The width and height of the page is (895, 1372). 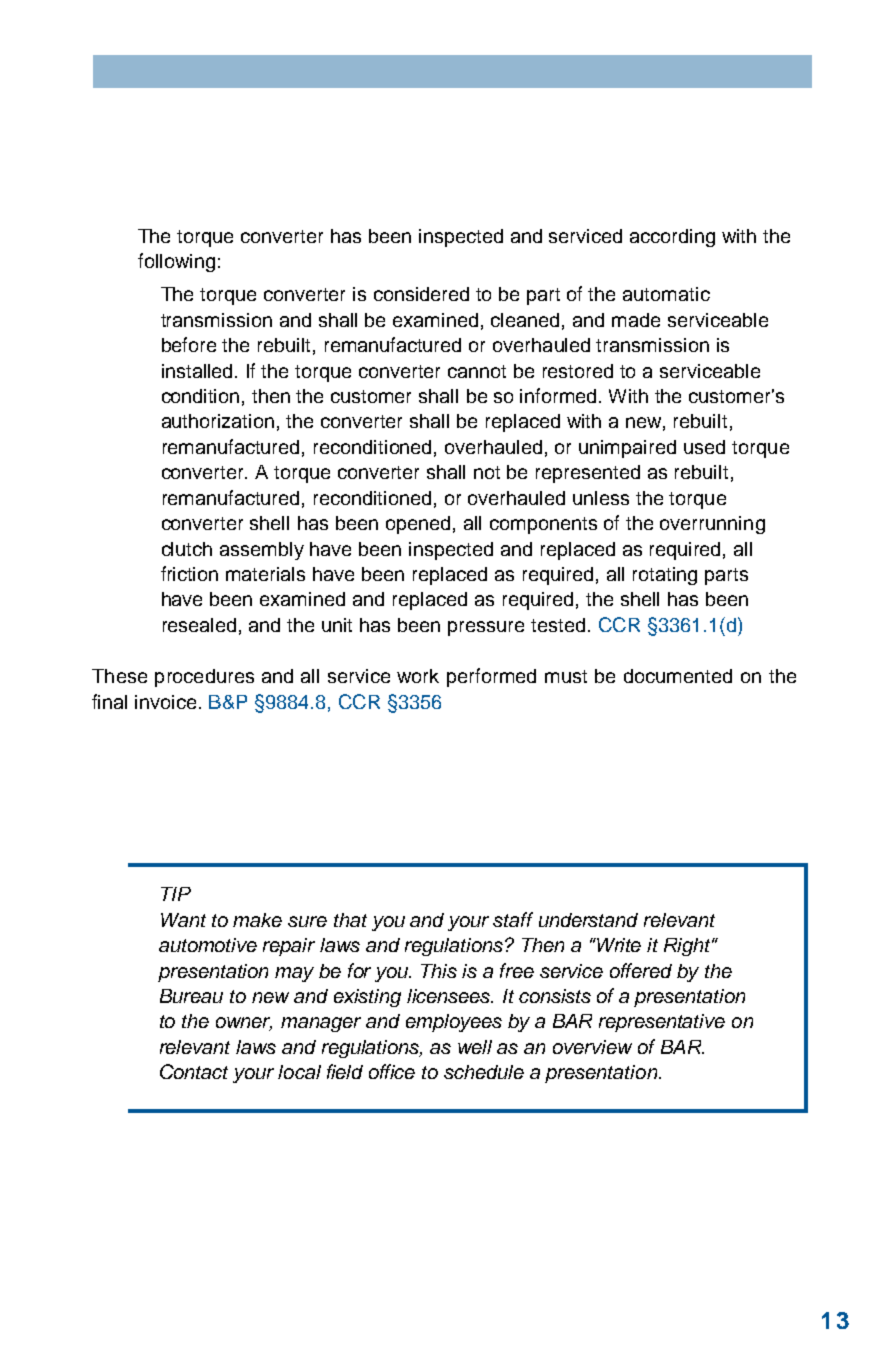 What do you see at coordinates (678, 676) in the page?
I see `documented` at bounding box center [678, 676].
